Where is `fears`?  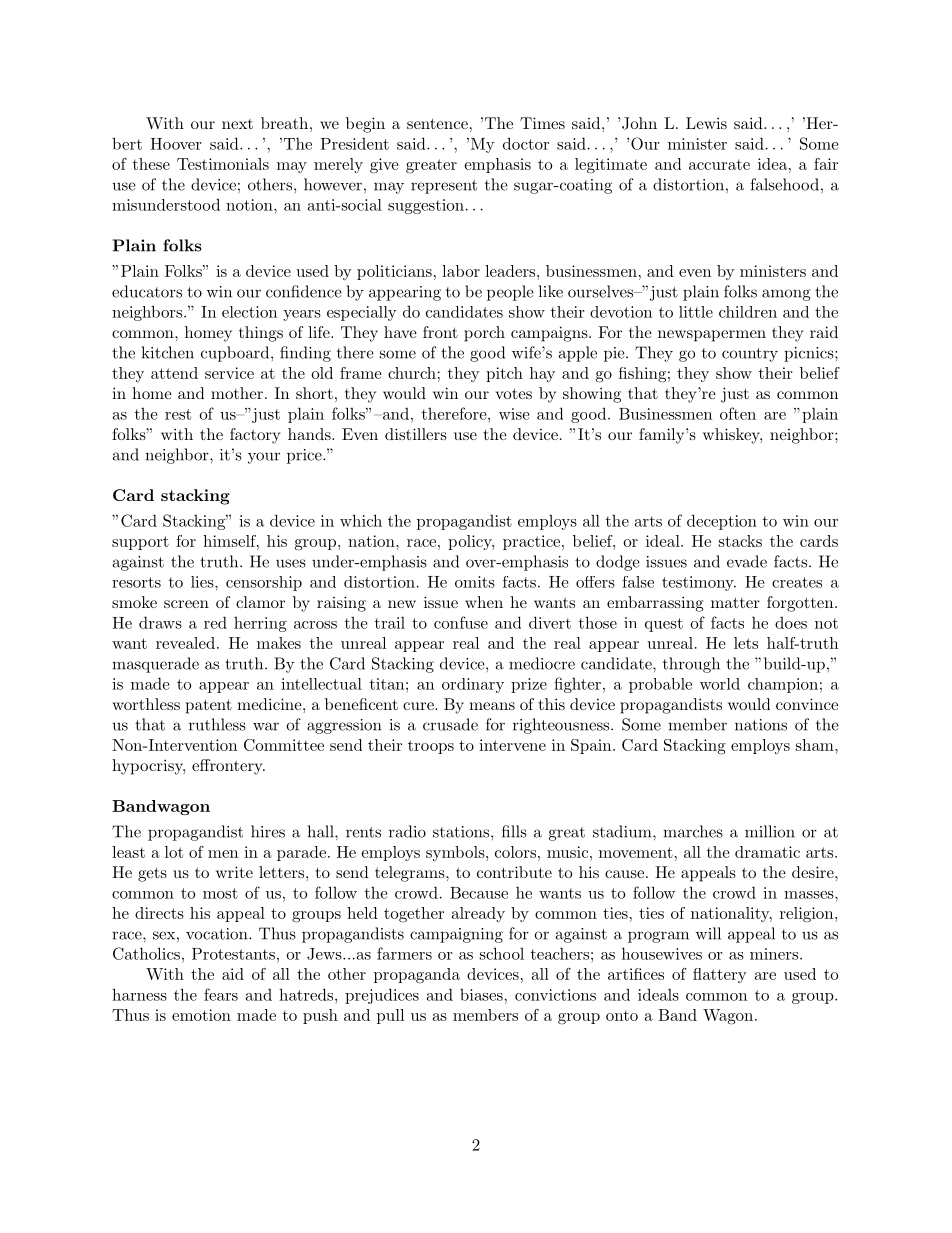
fears is located at coordinates (221, 994).
